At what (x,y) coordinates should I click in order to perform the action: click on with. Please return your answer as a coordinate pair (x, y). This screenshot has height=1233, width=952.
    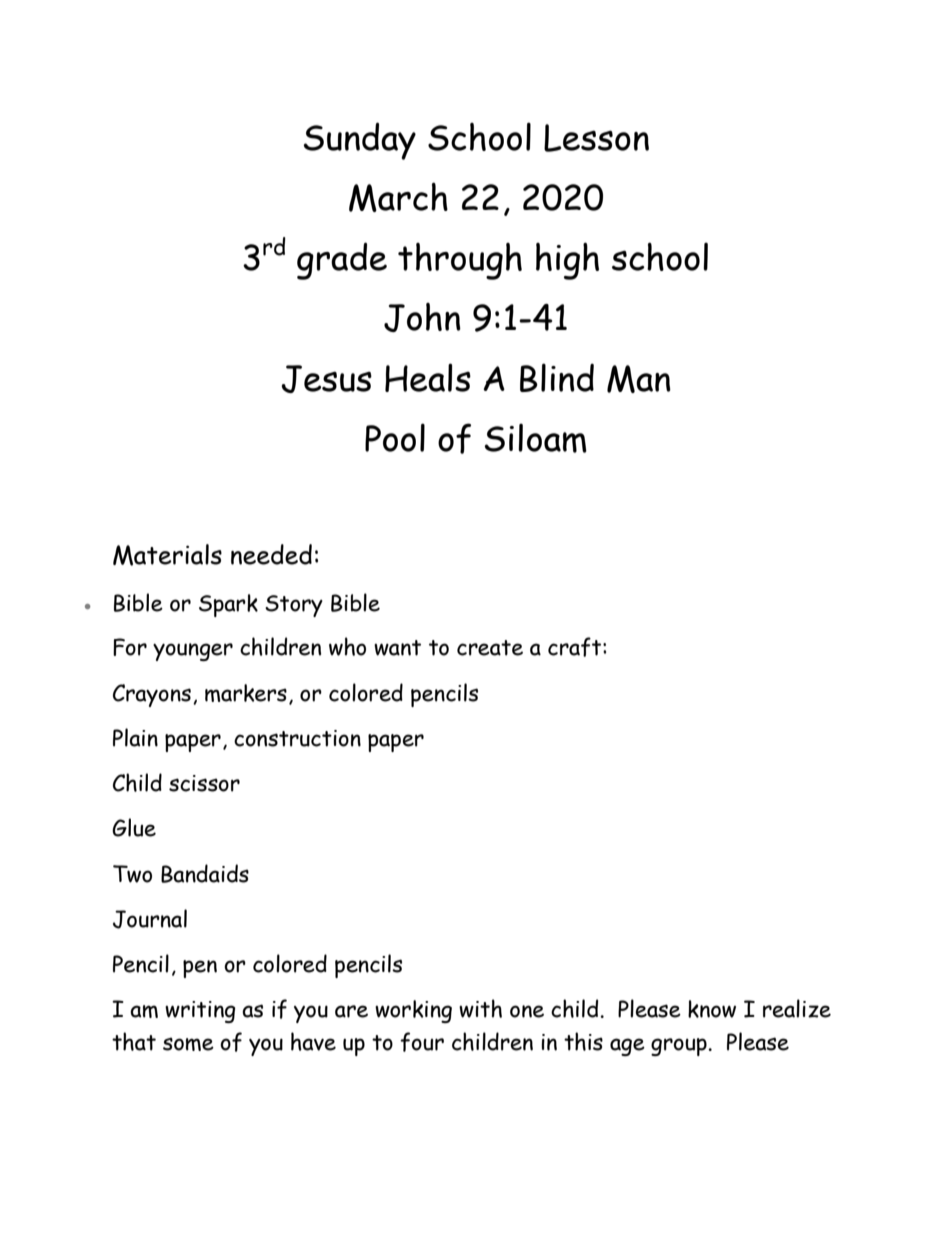
    Looking at the image, I should click on (480, 1008).
